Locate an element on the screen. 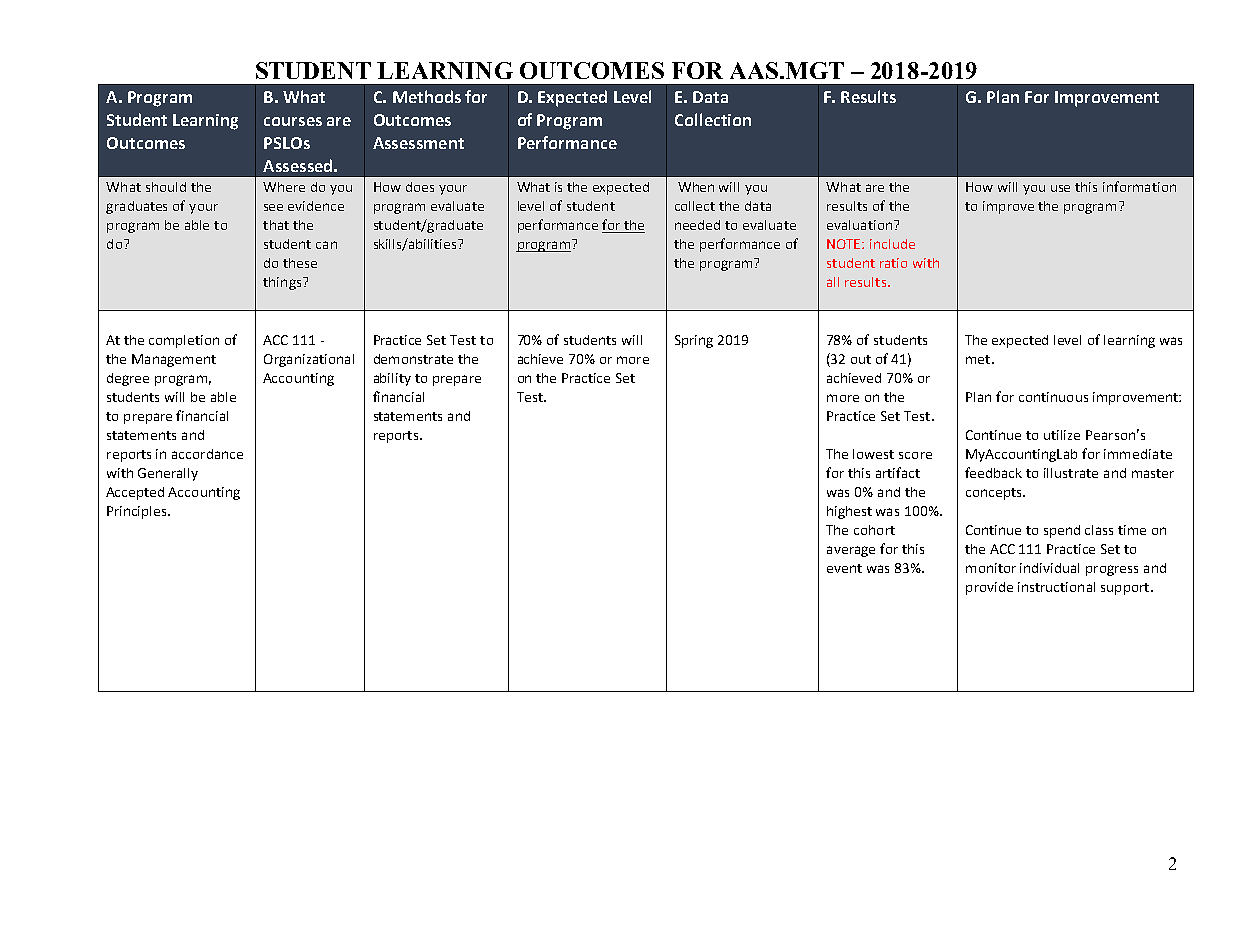 This screenshot has width=1233, height=952. event is located at coordinates (844, 568).
